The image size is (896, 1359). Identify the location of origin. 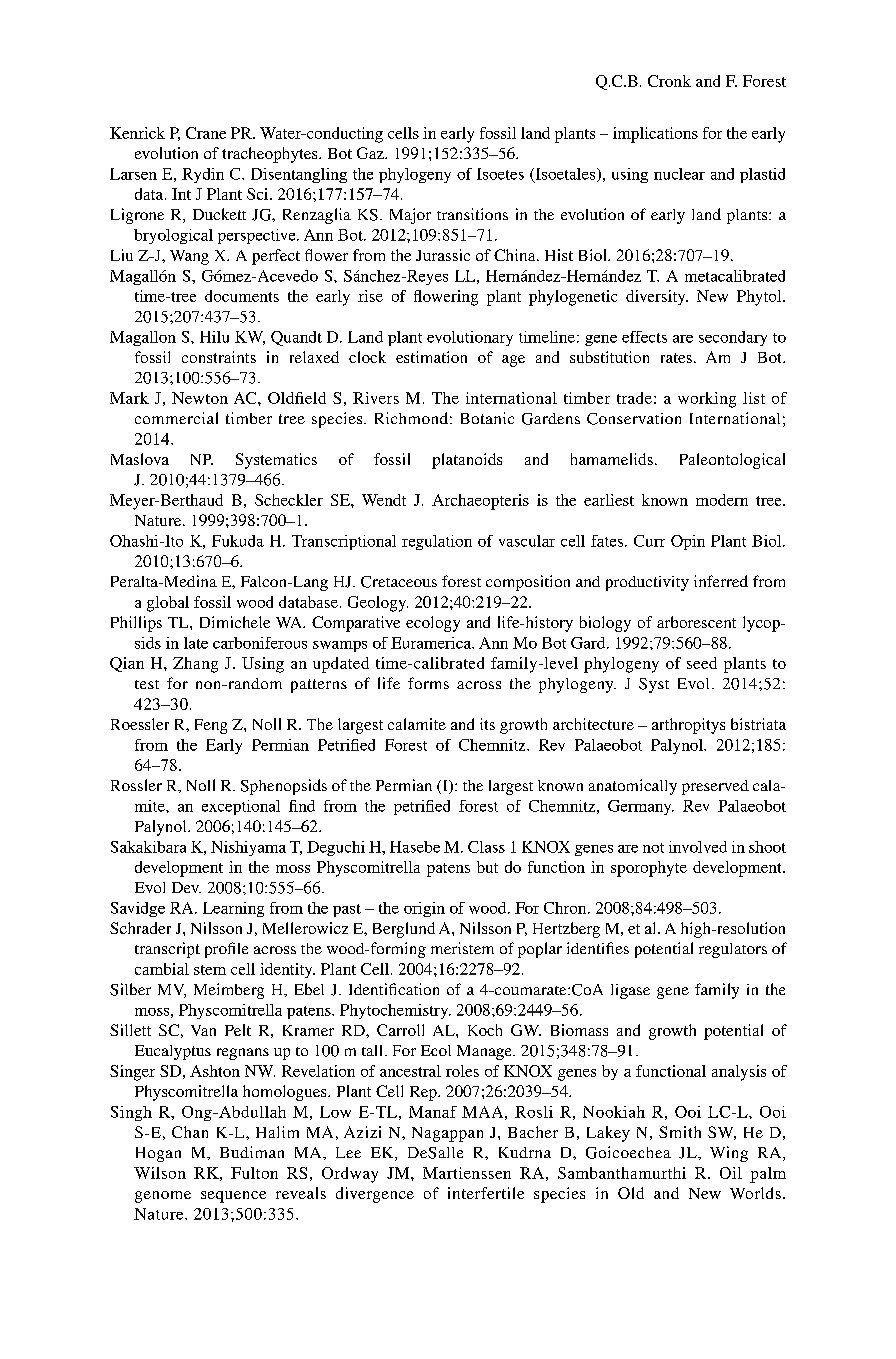
(424, 909).
